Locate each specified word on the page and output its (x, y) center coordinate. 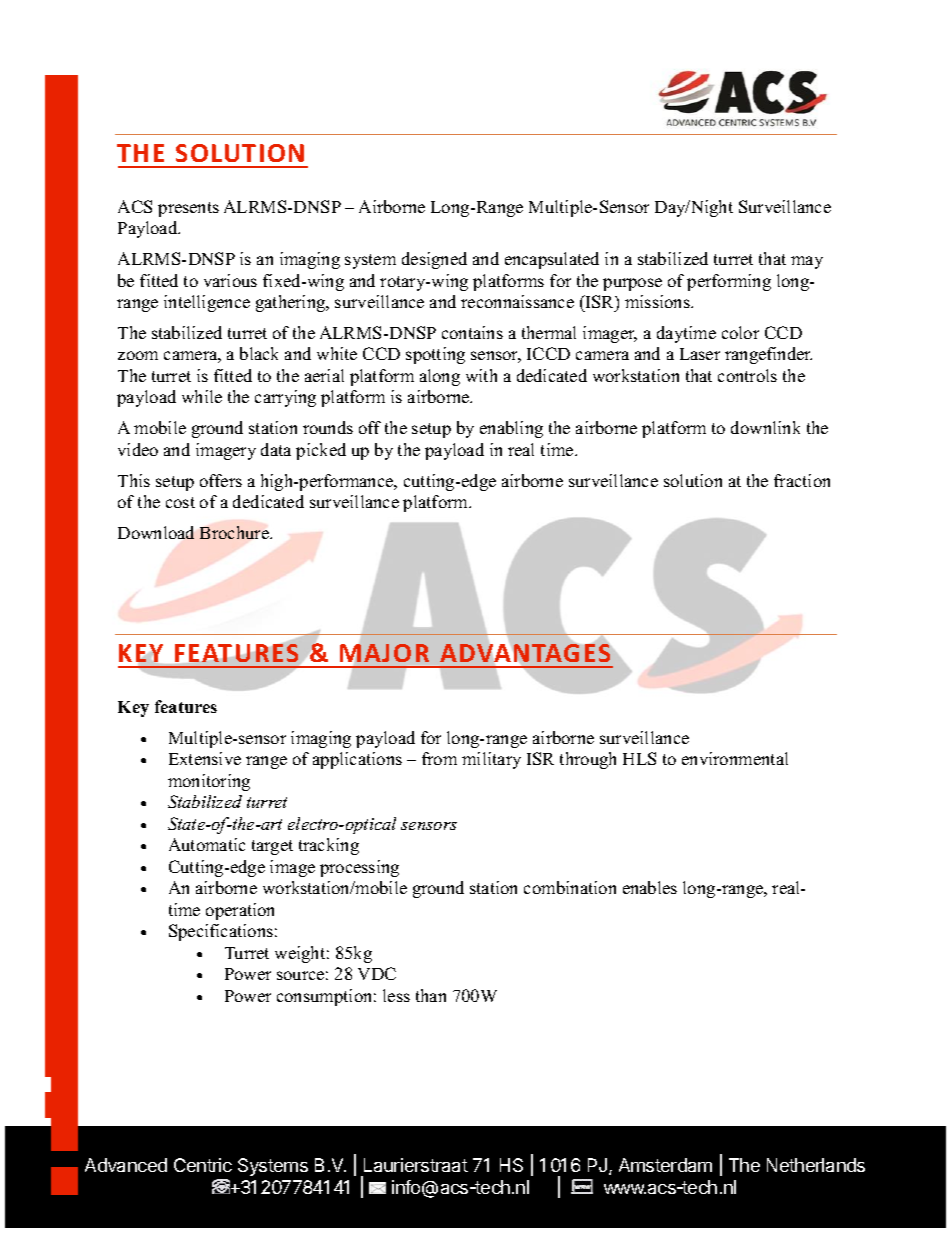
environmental (735, 758)
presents (188, 209)
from (439, 758)
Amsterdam (665, 1165)
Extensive (205, 758)
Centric (203, 1165)
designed (434, 260)
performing (729, 282)
